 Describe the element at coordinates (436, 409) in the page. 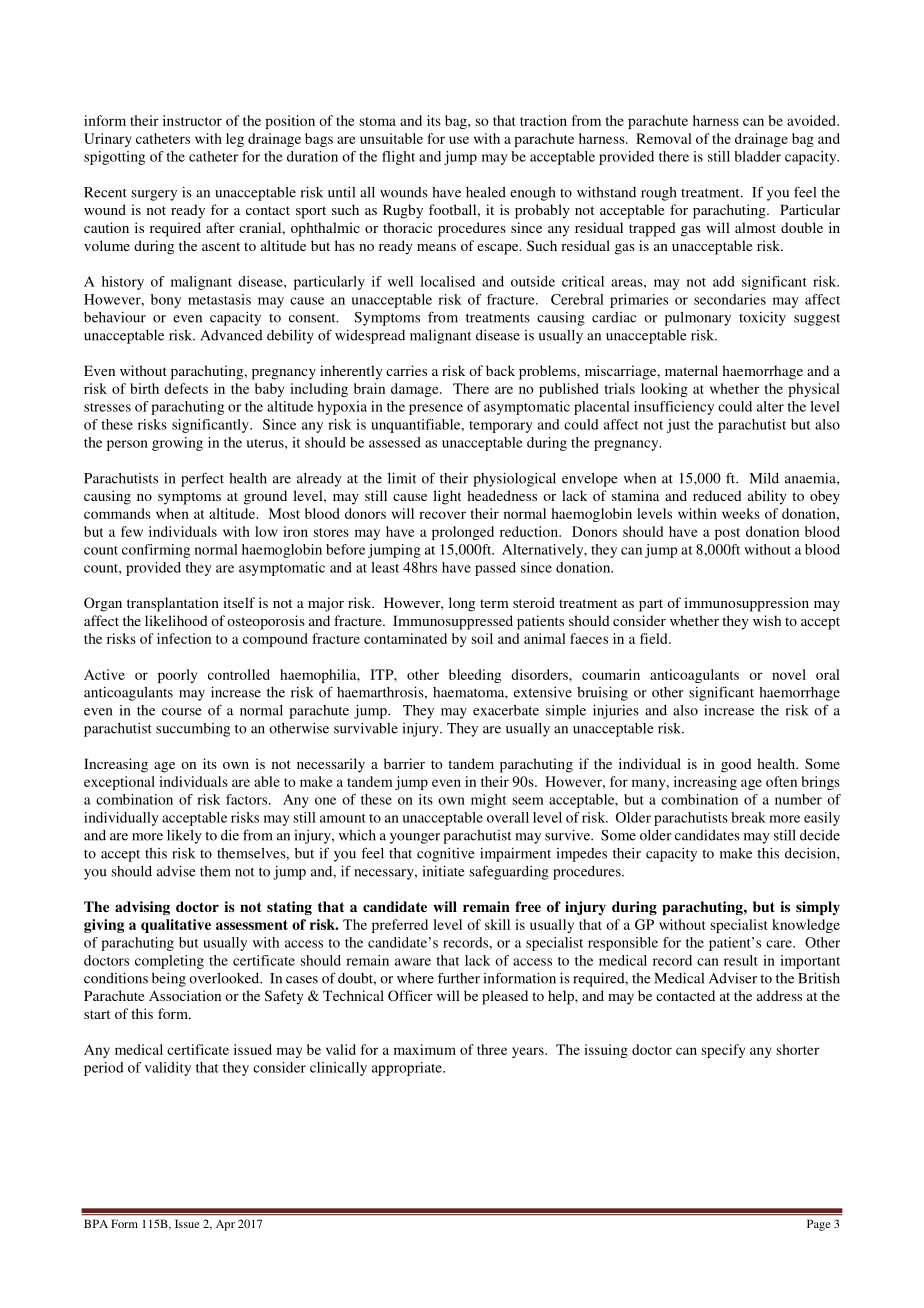

I see `presence` at that location.
